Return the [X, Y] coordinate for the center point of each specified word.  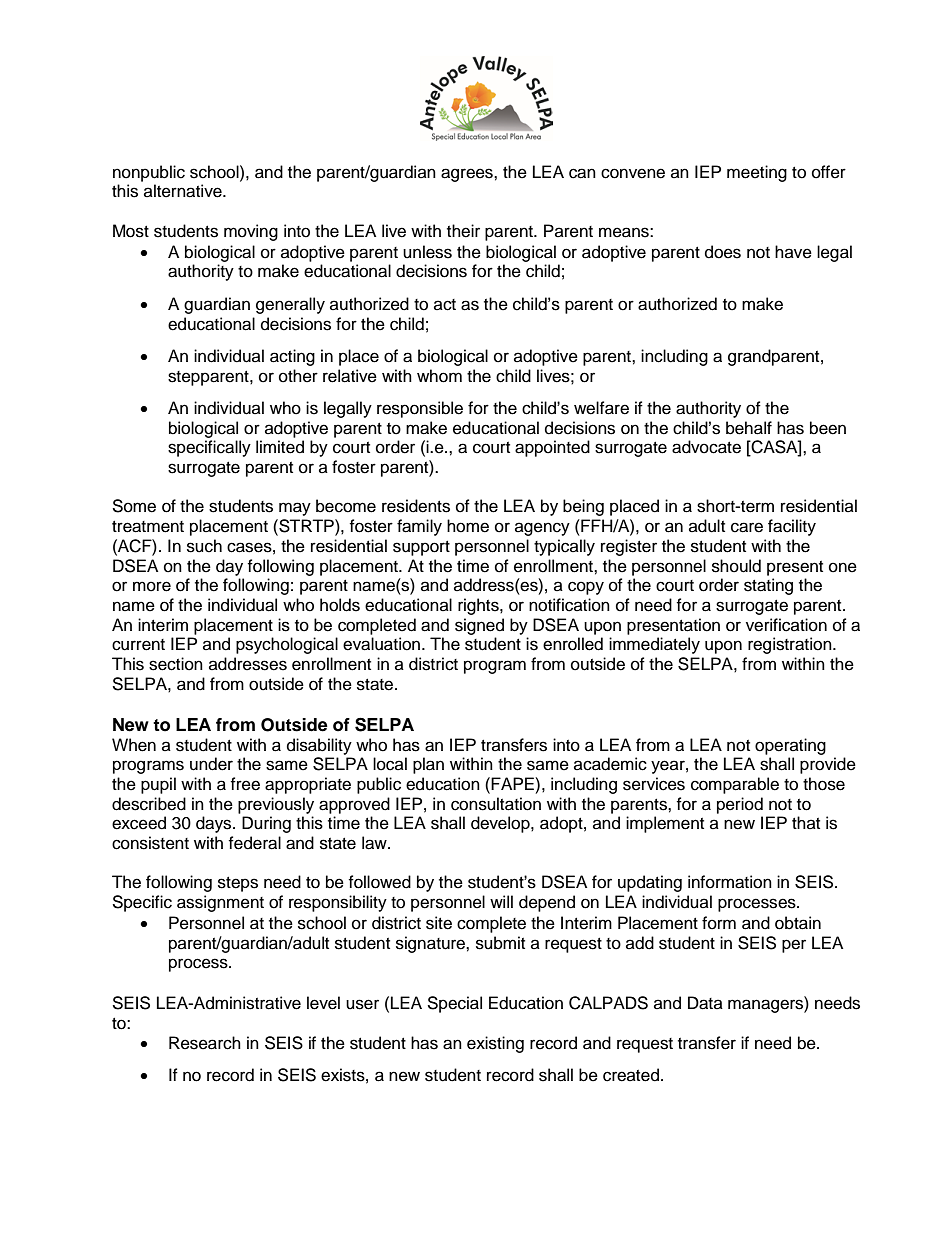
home [468, 526]
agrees [468, 175]
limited [280, 447]
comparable [735, 785]
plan [428, 765]
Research [205, 1043]
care [747, 527]
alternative [184, 191]
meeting [757, 173]
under [211, 764]
